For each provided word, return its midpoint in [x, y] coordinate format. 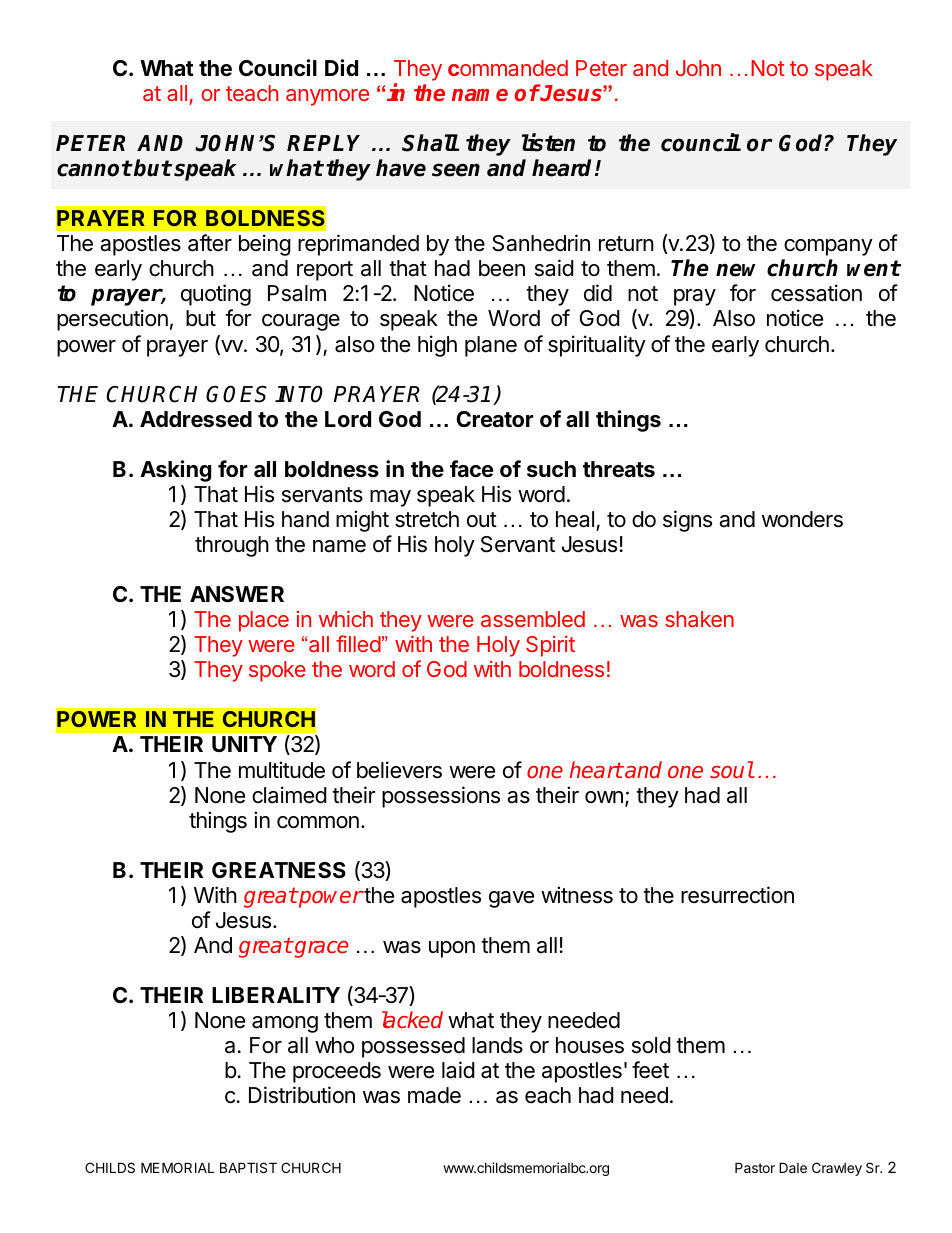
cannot [94, 168]
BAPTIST [248, 1167]
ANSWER [237, 594]
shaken [699, 619]
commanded [508, 68]
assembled [533, 619]
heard [564, 168]
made [434, 1095]
